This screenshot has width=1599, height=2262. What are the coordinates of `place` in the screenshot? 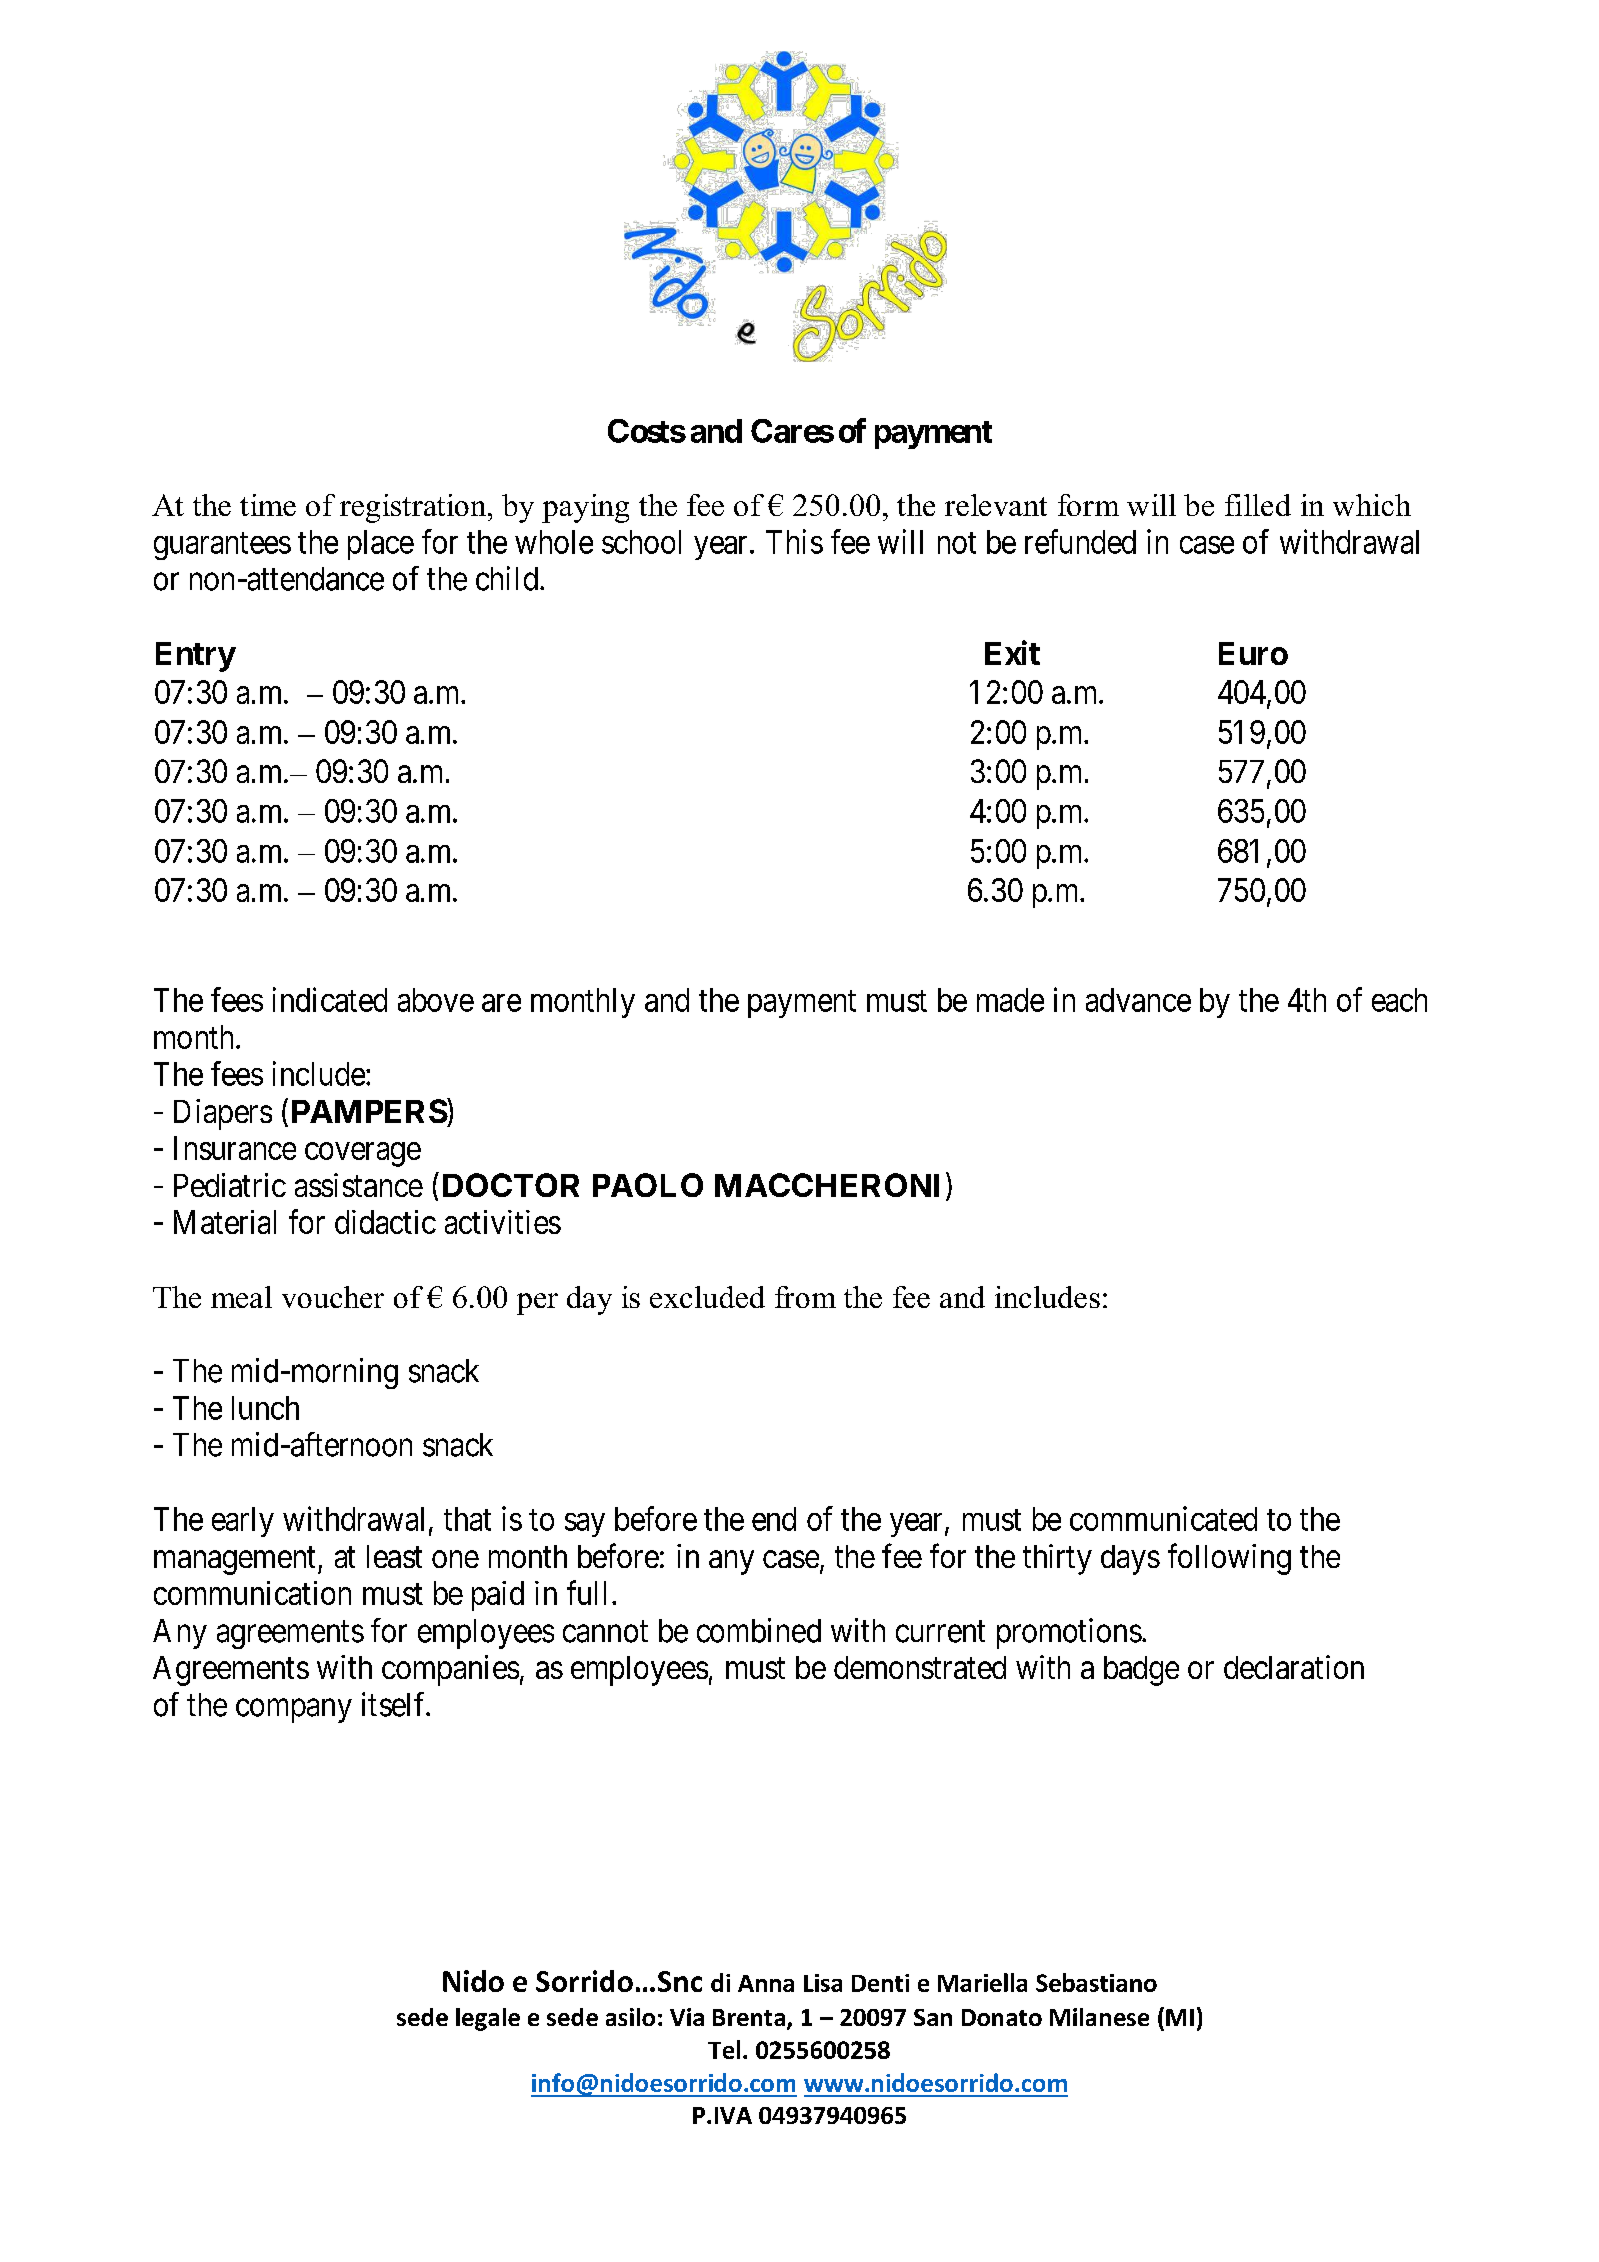 It's located at (381, 545).
